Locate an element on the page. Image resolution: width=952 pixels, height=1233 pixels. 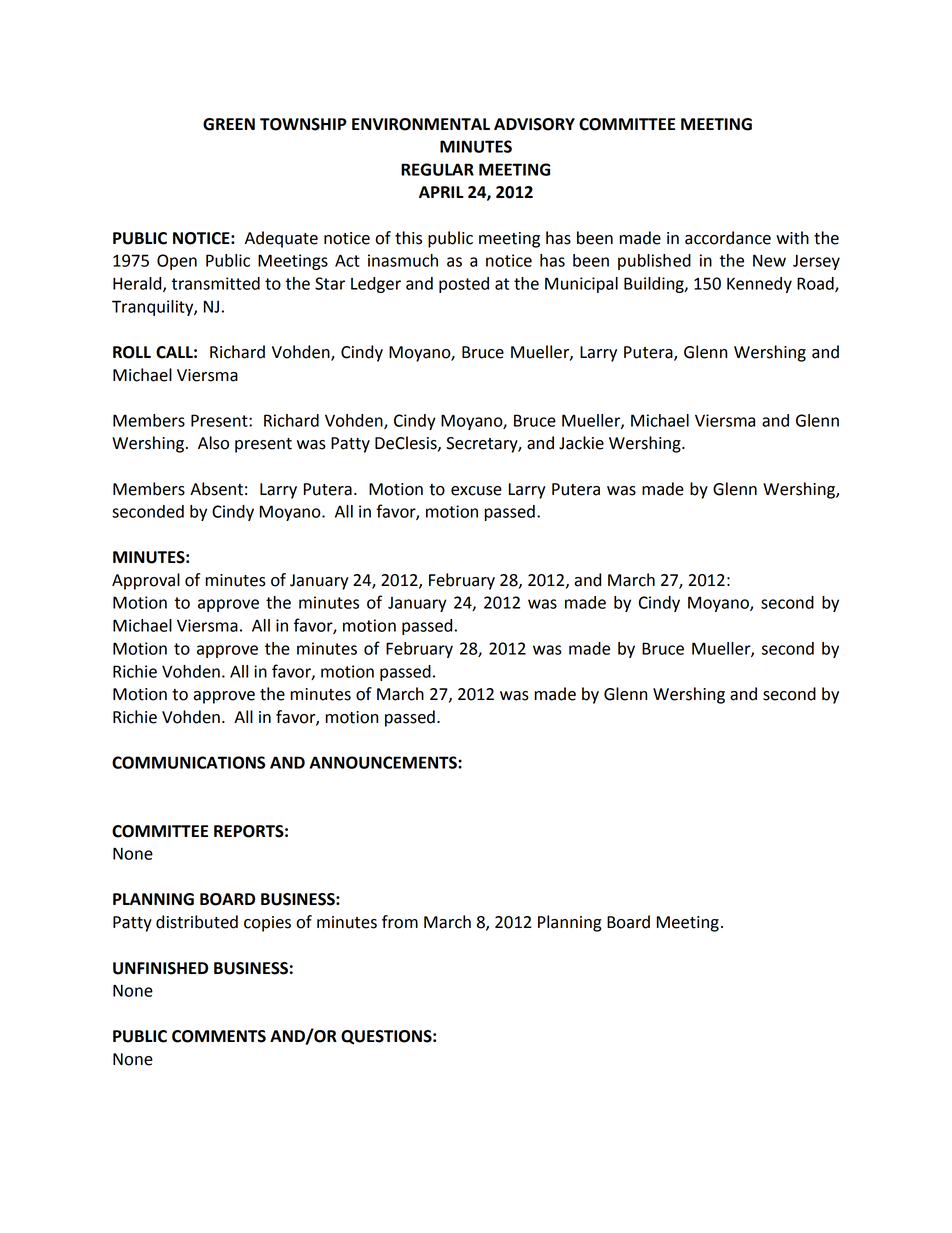
ROLL is located at coordinates (132, 352).
